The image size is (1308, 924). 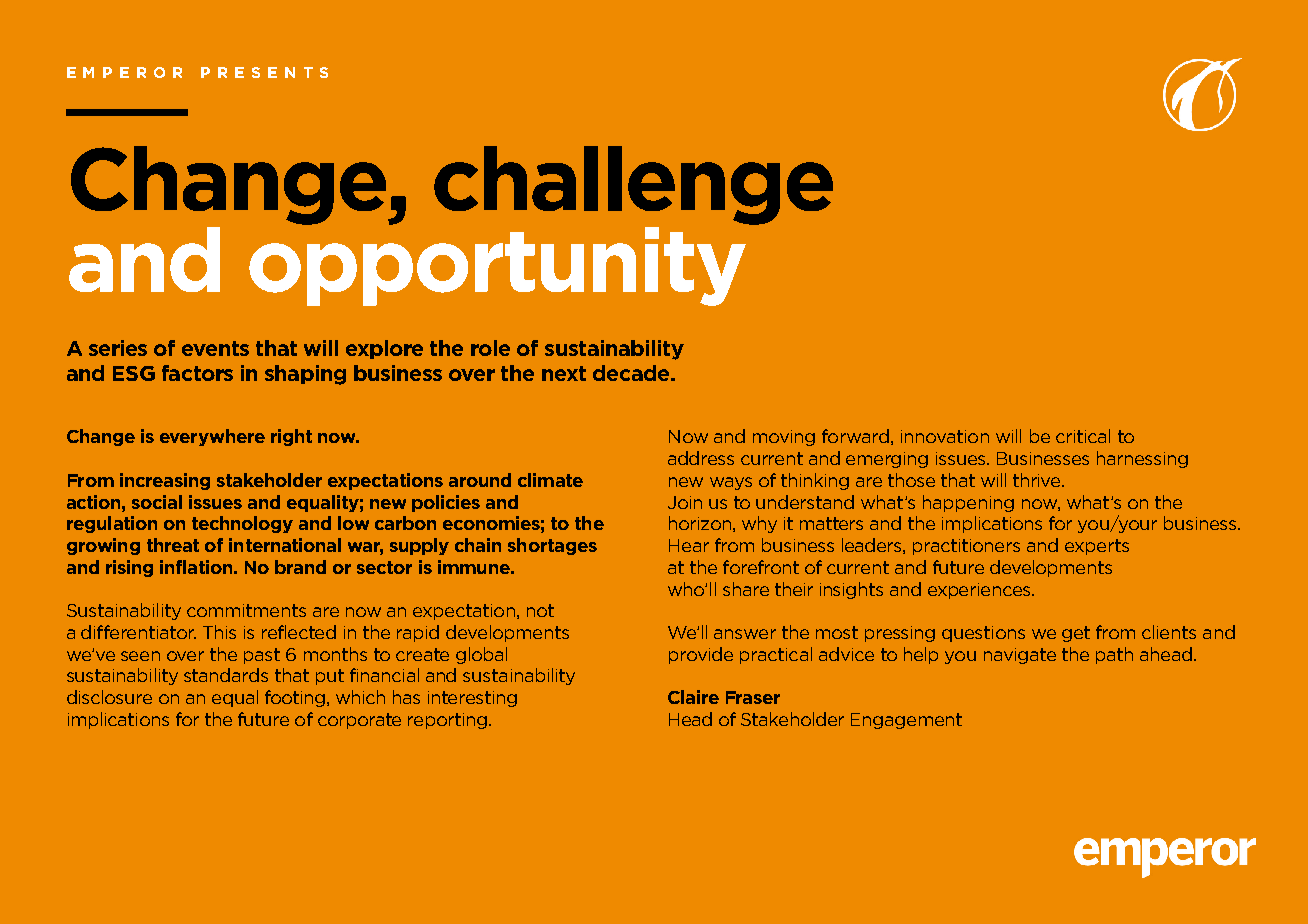 I want to click on factors, so click(x=197, y=373).
